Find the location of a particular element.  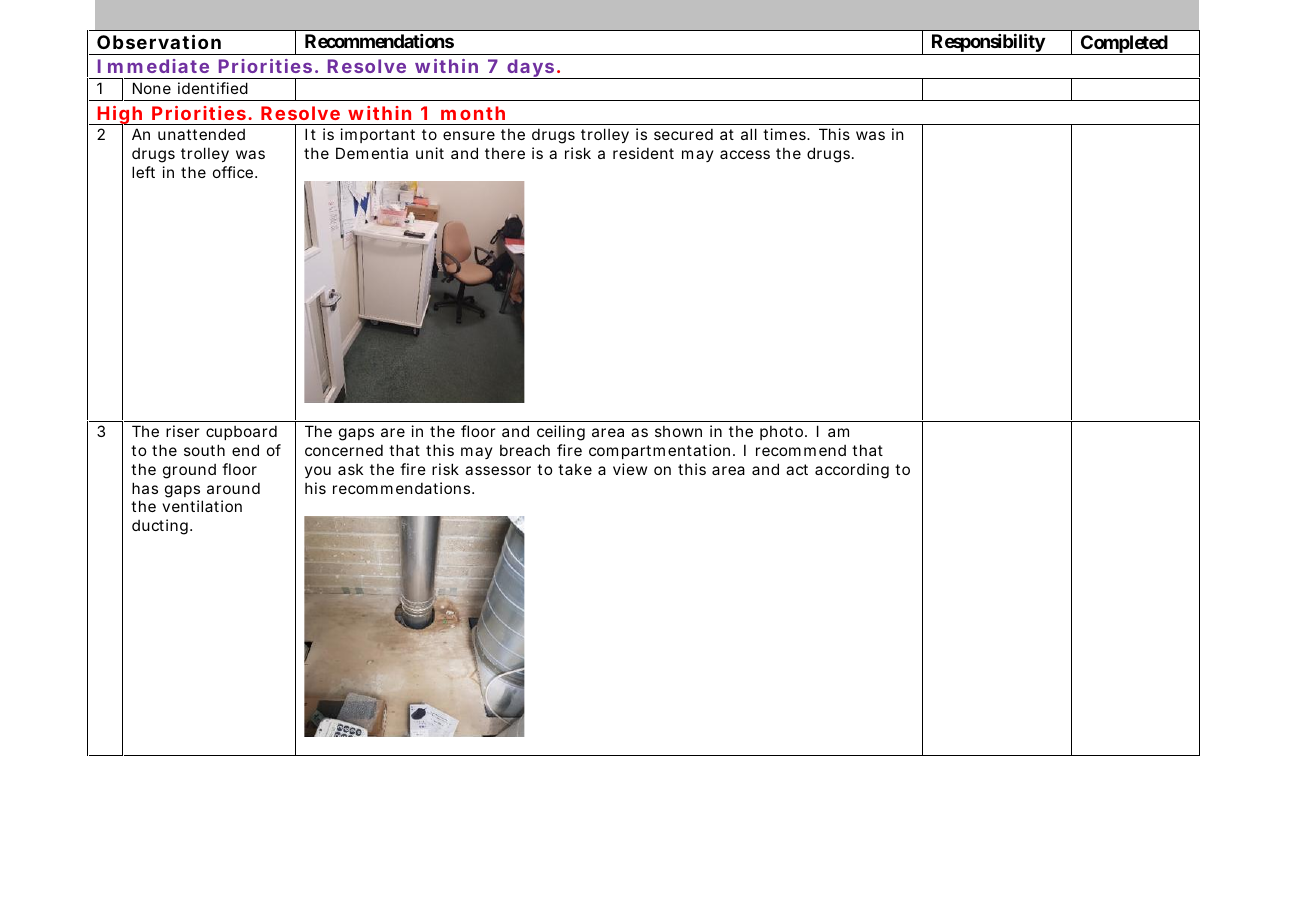

according is located at coordinates (852, 471).
